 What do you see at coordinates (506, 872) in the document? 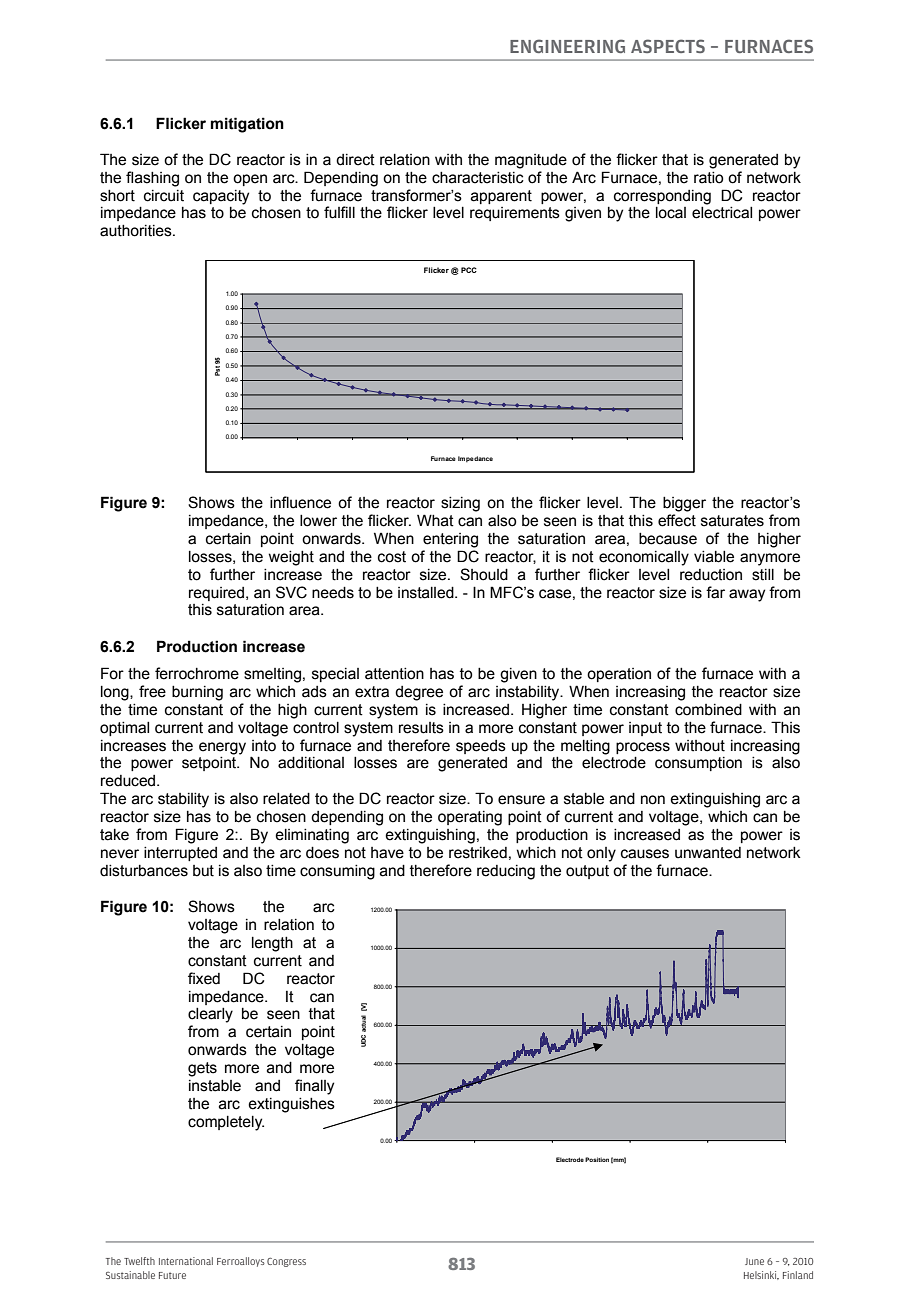
I see `reducing` at bounding box center [506, 872].
